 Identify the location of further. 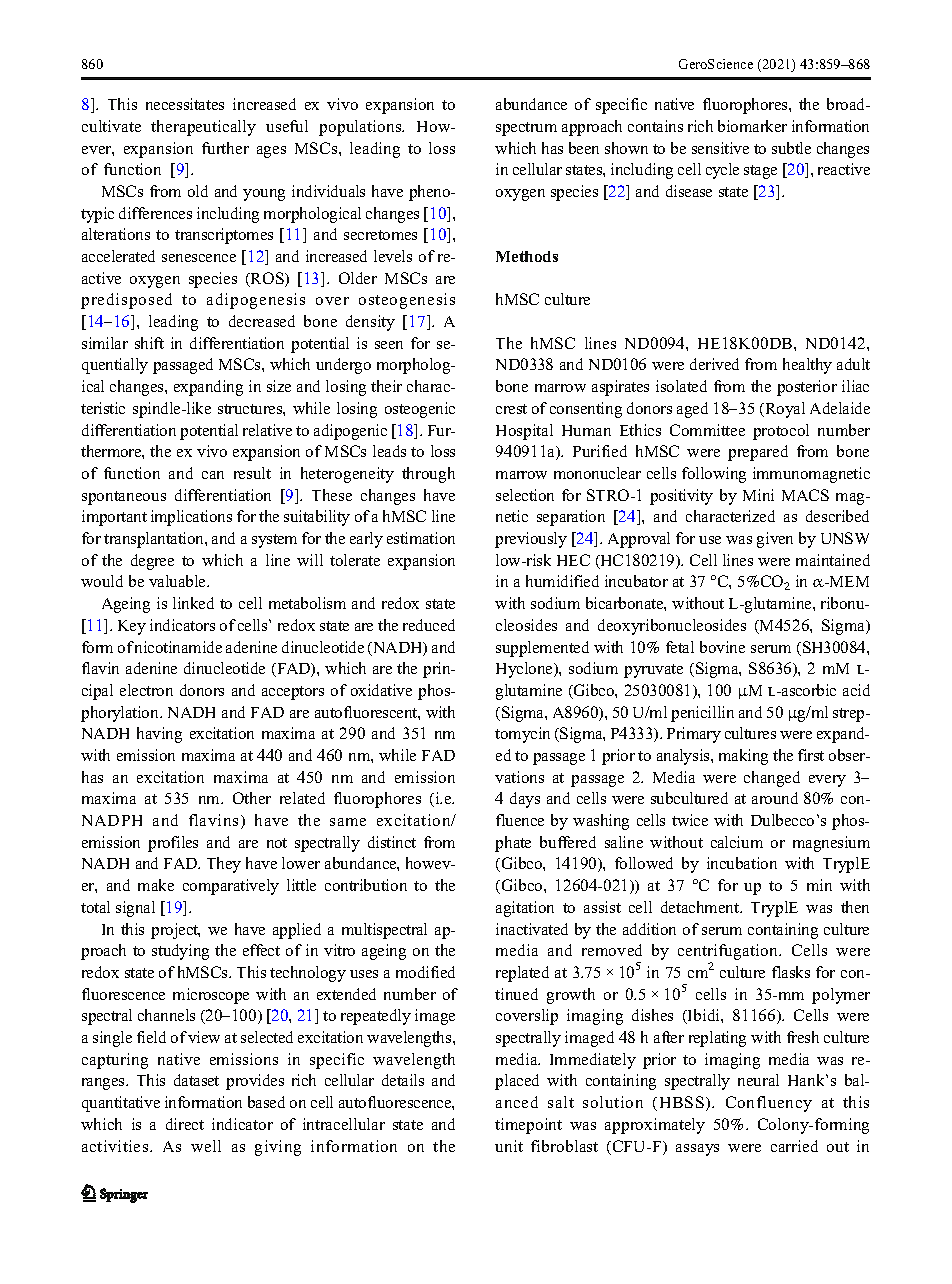
(225, 148).
